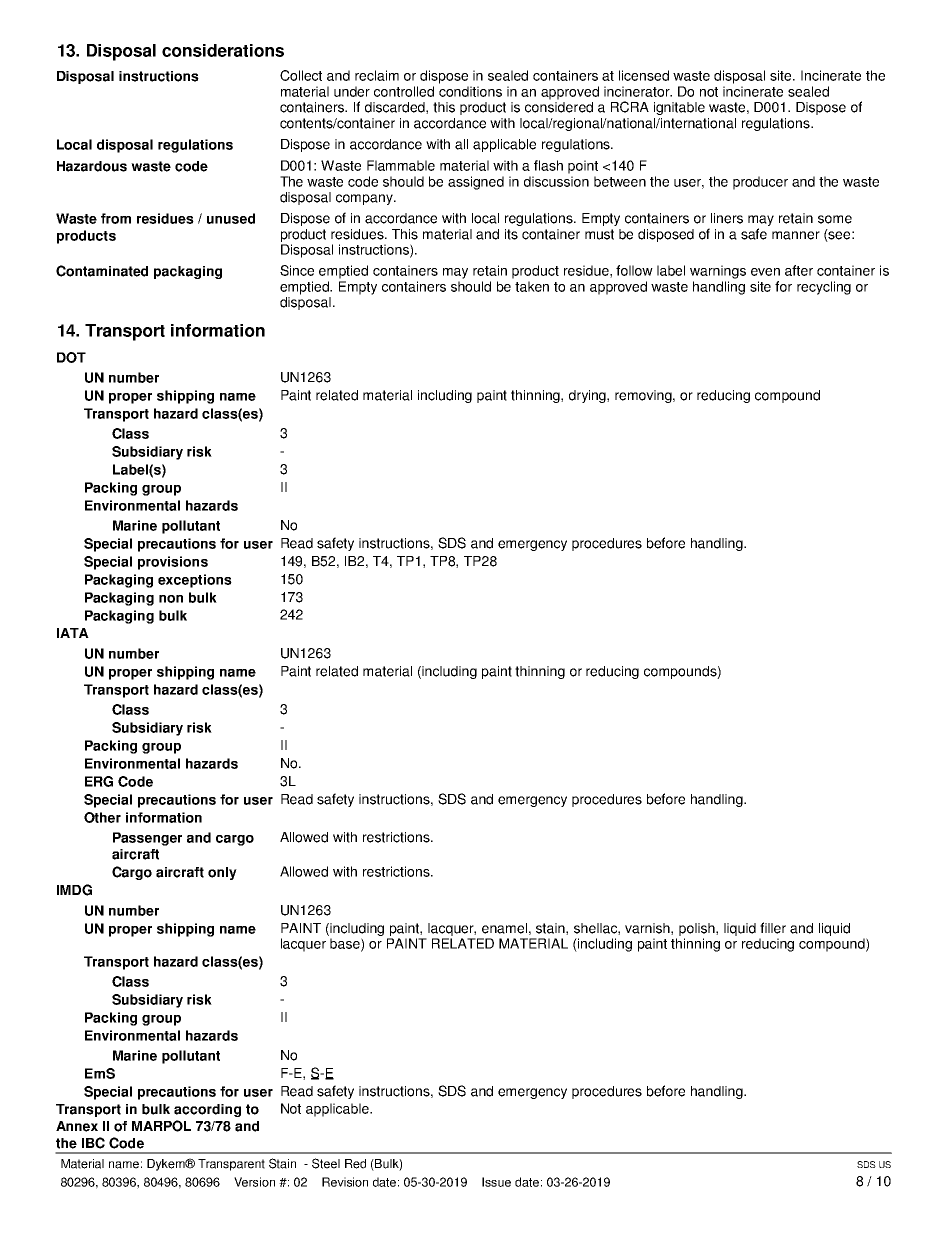  I want to click on DOT, so click(71, 357).
